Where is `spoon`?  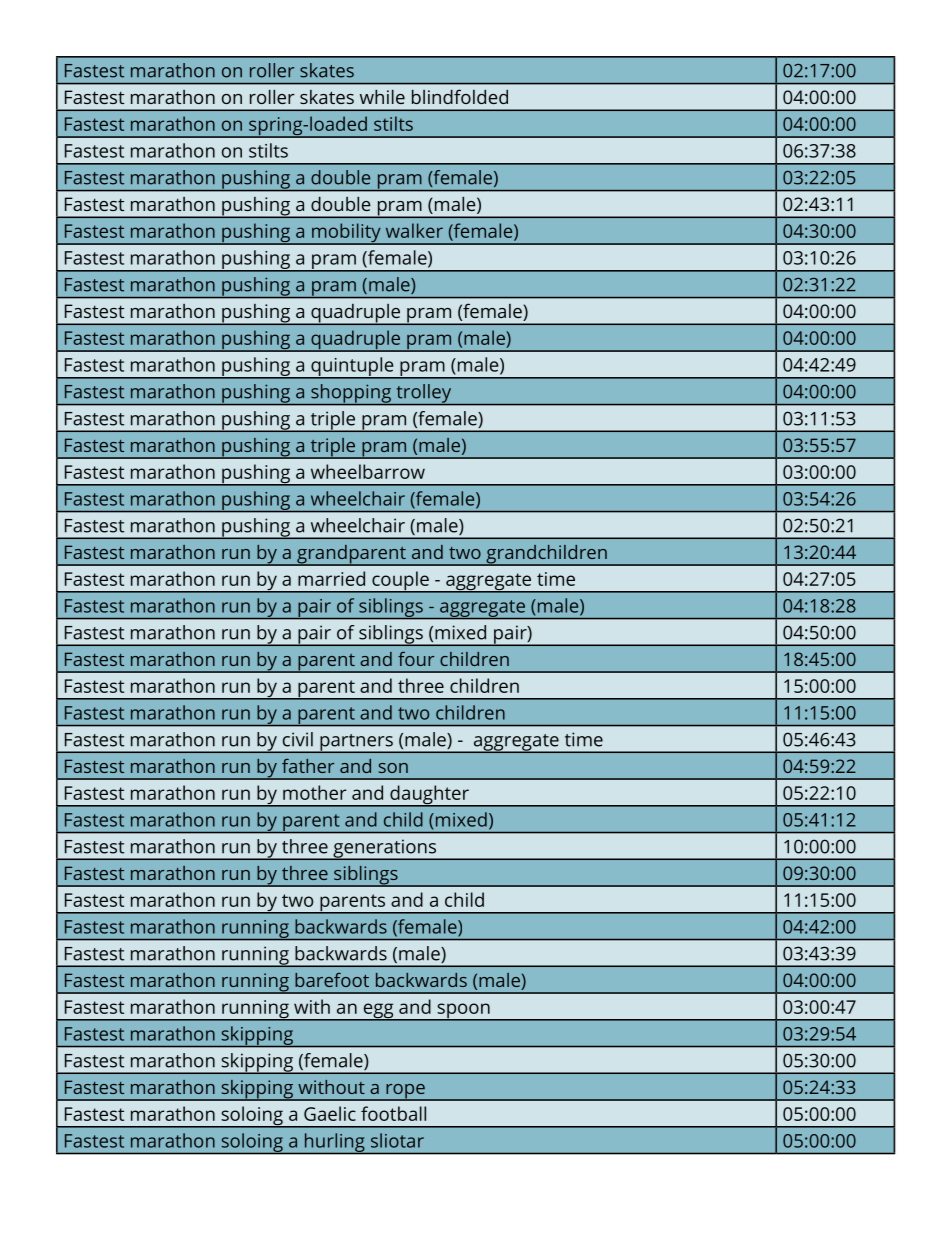 spoon is located at coordinates (463, 1012).
